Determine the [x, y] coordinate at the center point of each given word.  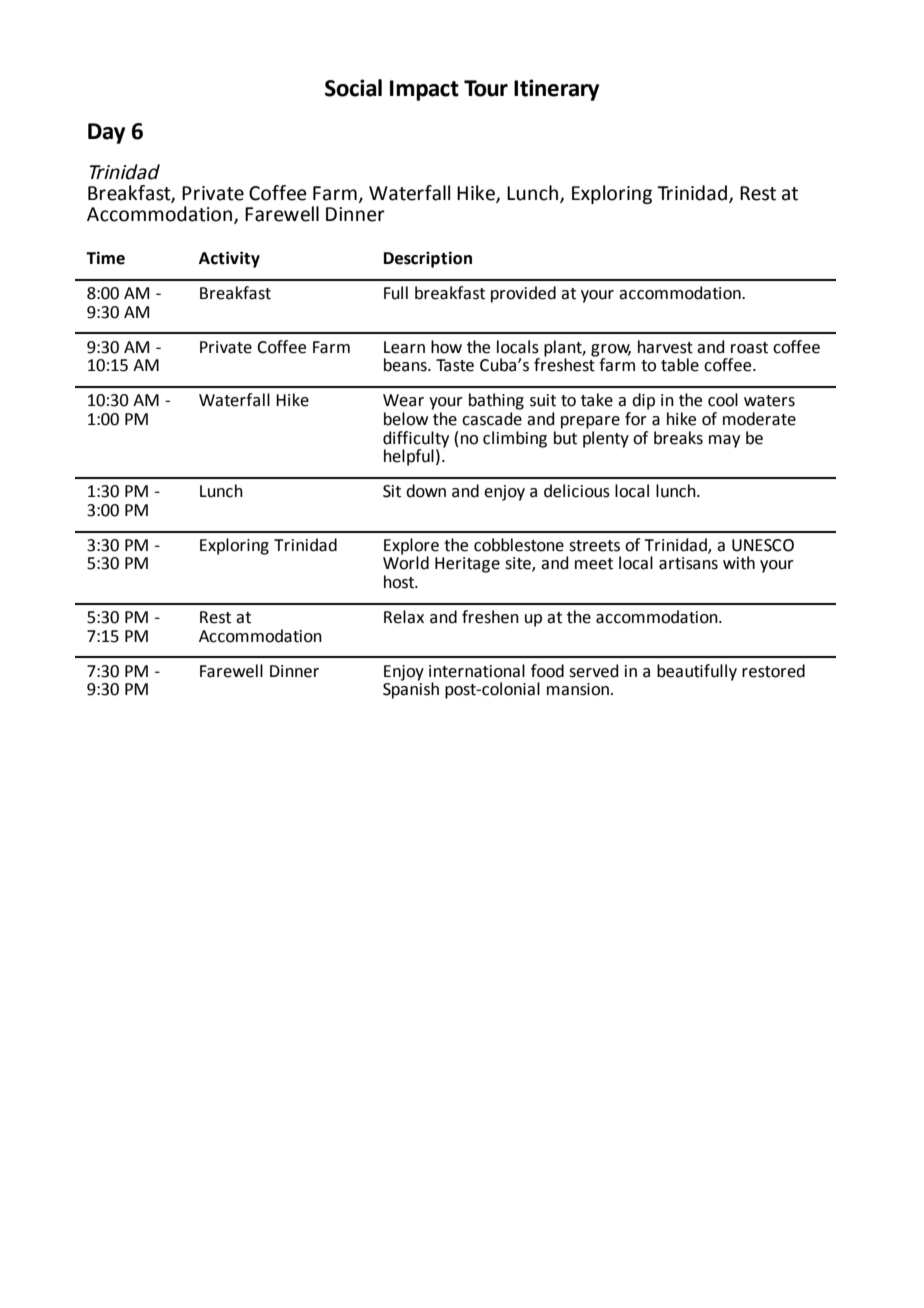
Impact [424, 90]
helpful [409, 457]
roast [749, 348]
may [724, 441]
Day [106, 133]
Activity [229, 259]
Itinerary [556, 90]
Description [428, 259]
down [426, 491]
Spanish [411, 689]
